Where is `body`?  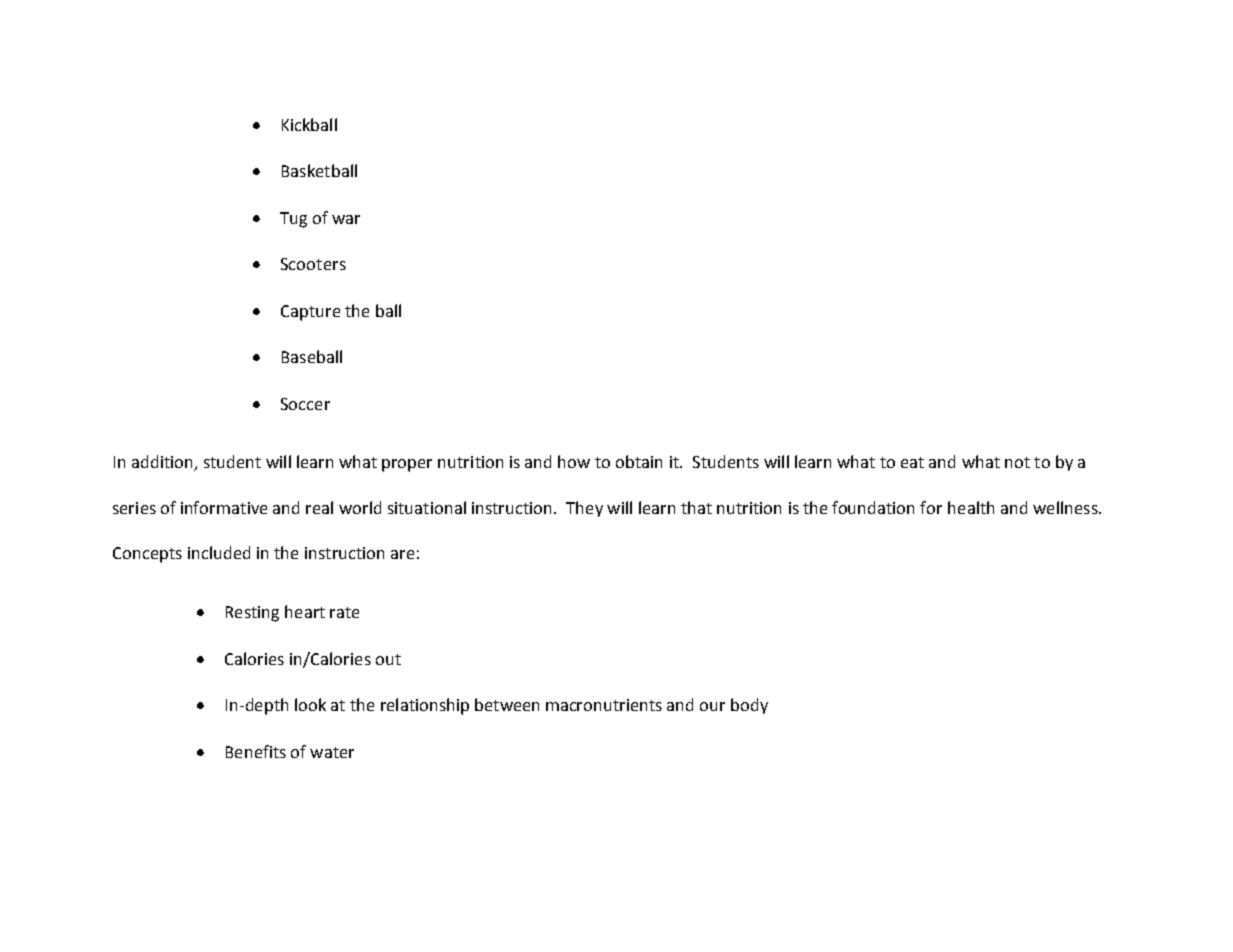 body is located at coordinates (749, 706).
